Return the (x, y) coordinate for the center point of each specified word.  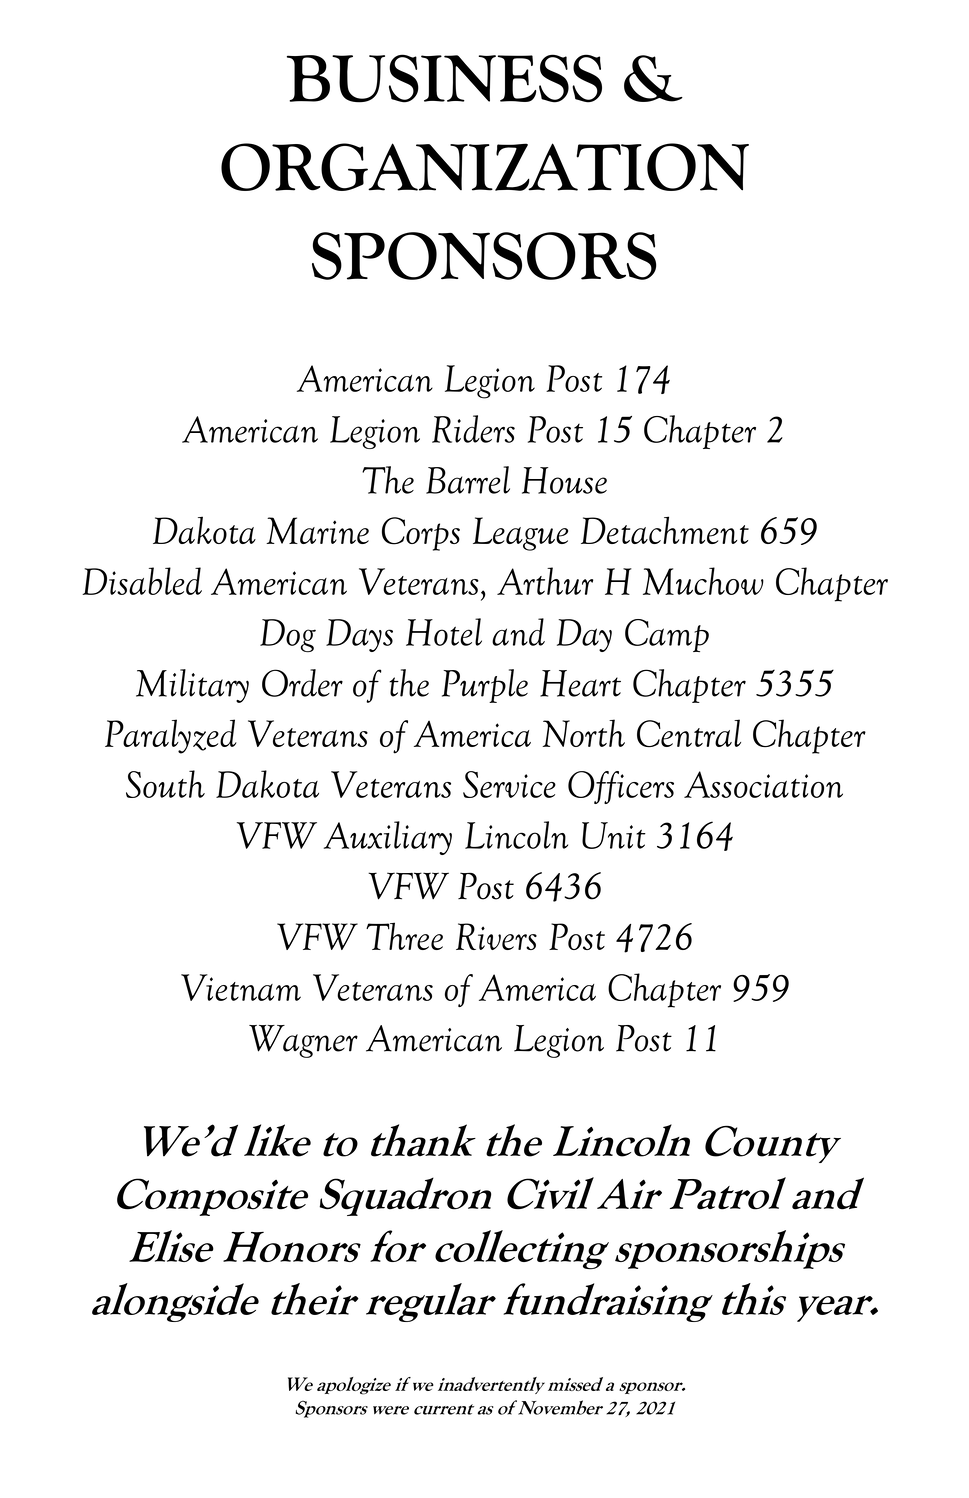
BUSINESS (444, 78)
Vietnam (241, 987)
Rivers (496, 936)
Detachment (665, 530)
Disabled (142, 581)
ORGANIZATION (485, 167)
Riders (473, 429)
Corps (421, 534)
